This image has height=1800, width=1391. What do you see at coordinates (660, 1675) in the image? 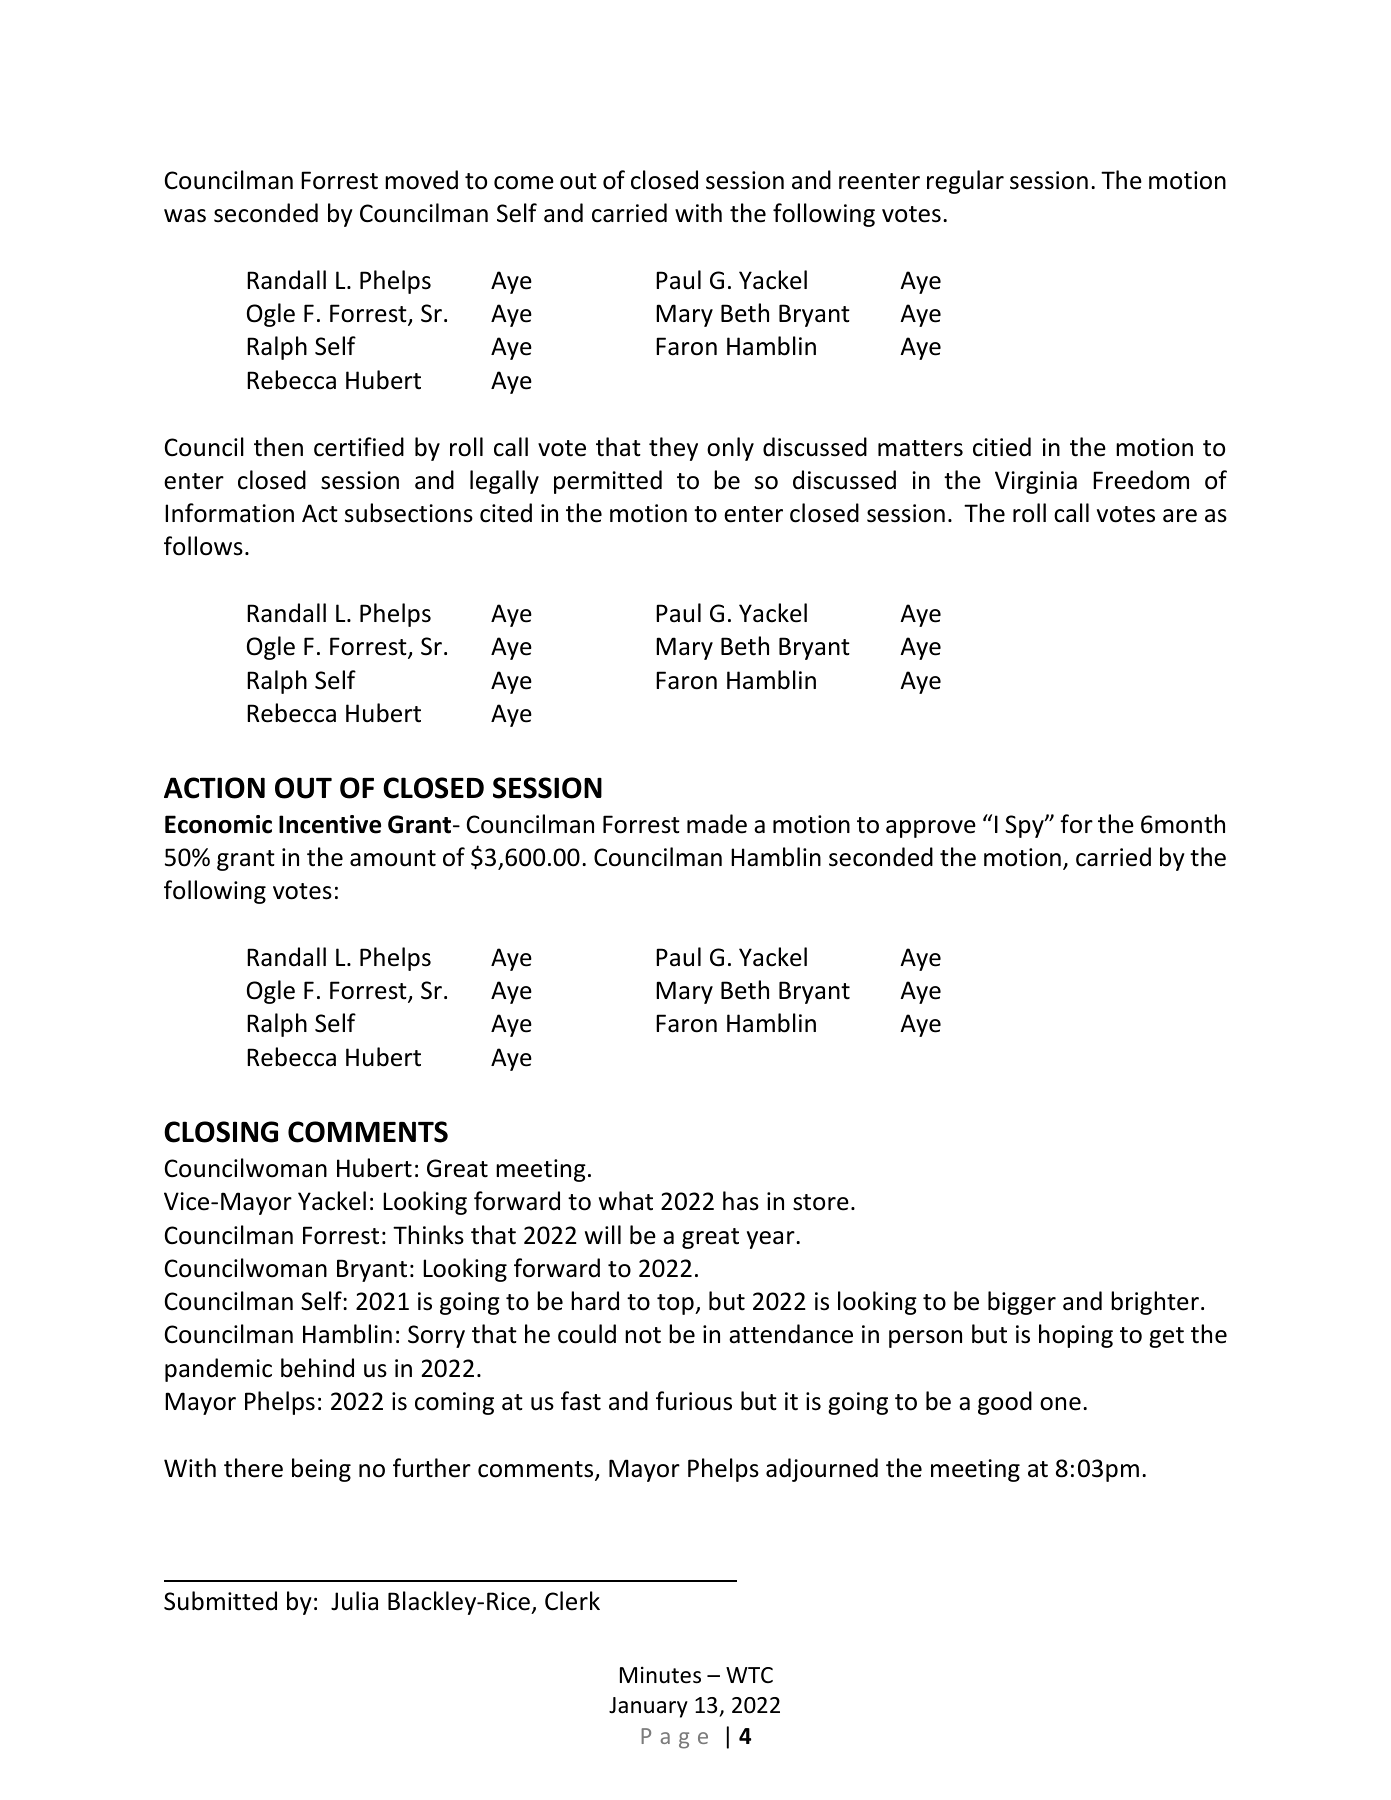
I see `Minutes` at bounding box center [660, 1675].
